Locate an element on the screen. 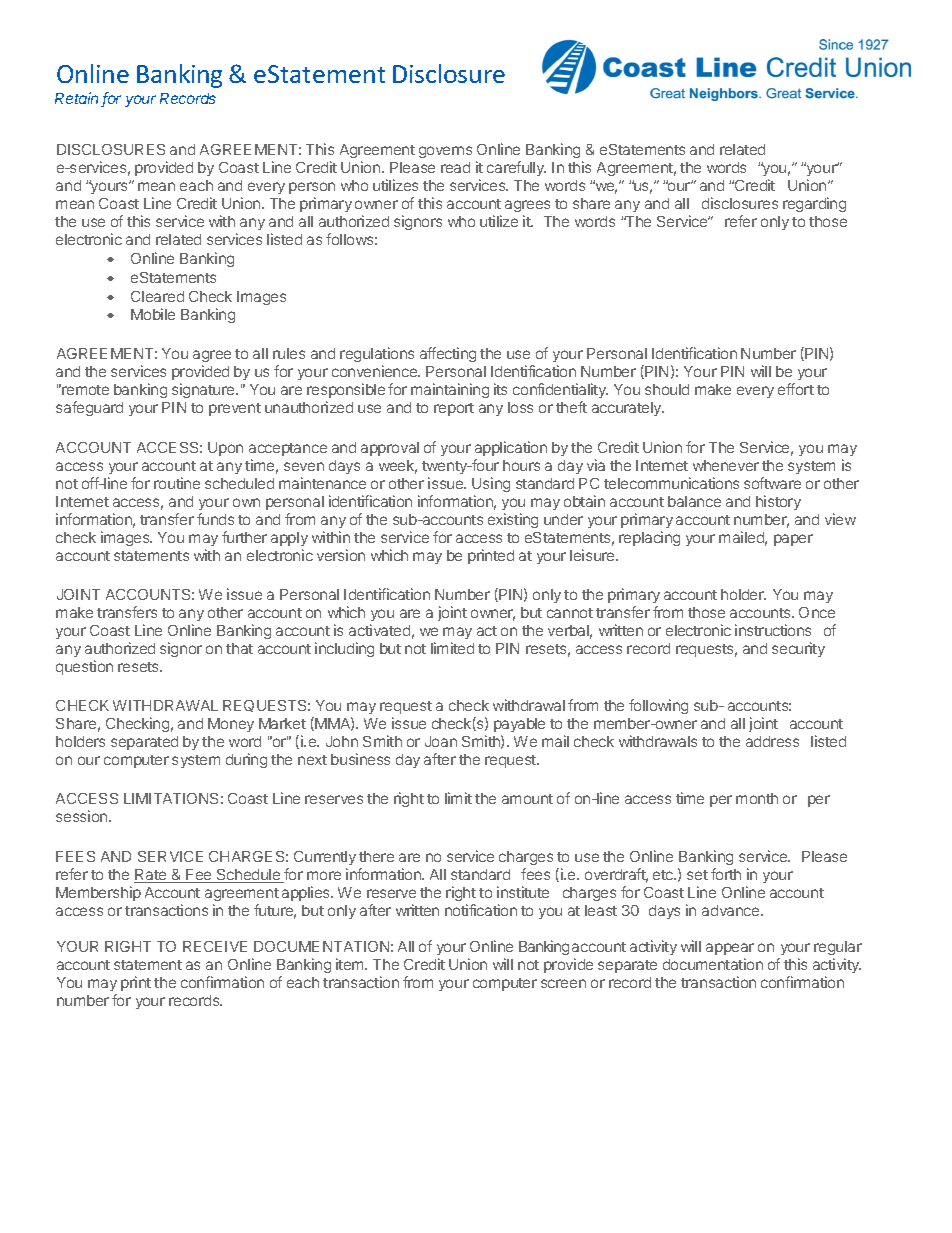 This screenshot has height=1233, width=952. Retain is located at coordinates (78, 99).
